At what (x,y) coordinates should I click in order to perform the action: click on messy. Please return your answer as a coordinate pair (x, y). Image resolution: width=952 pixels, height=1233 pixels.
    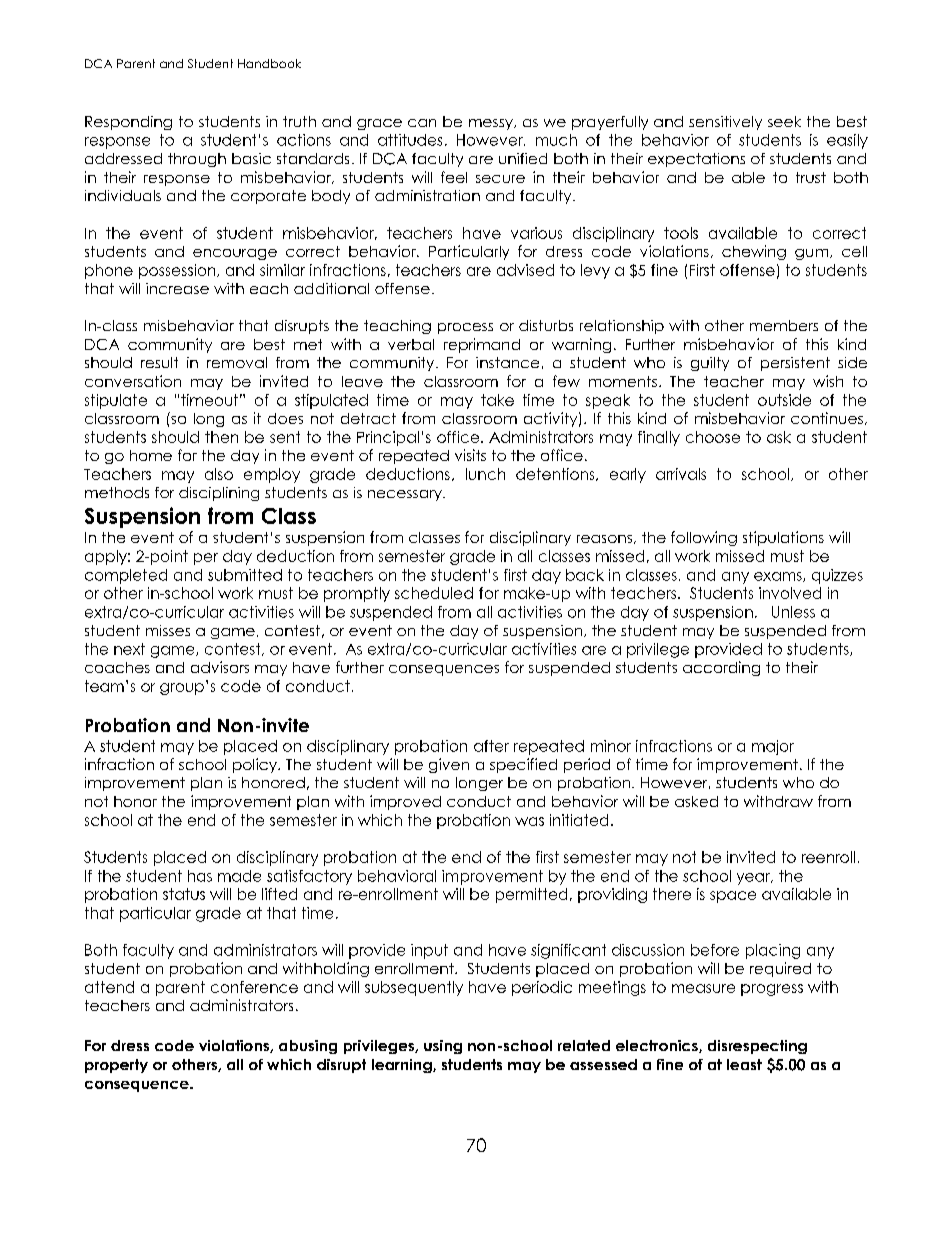
    Looking at the image, I should click on (492, 124).
